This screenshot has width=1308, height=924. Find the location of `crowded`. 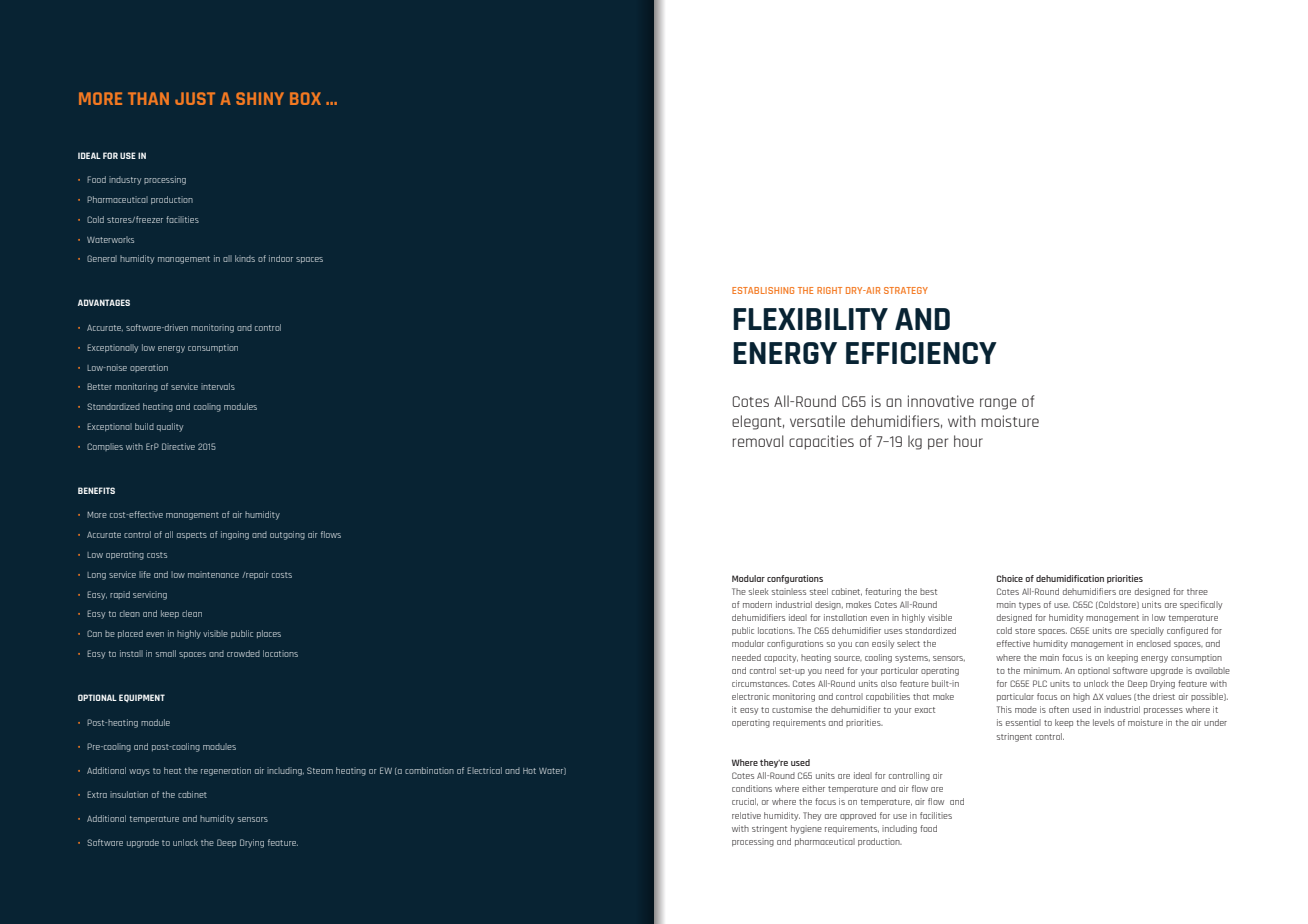

crowded is located at coordinates (243, 653).
